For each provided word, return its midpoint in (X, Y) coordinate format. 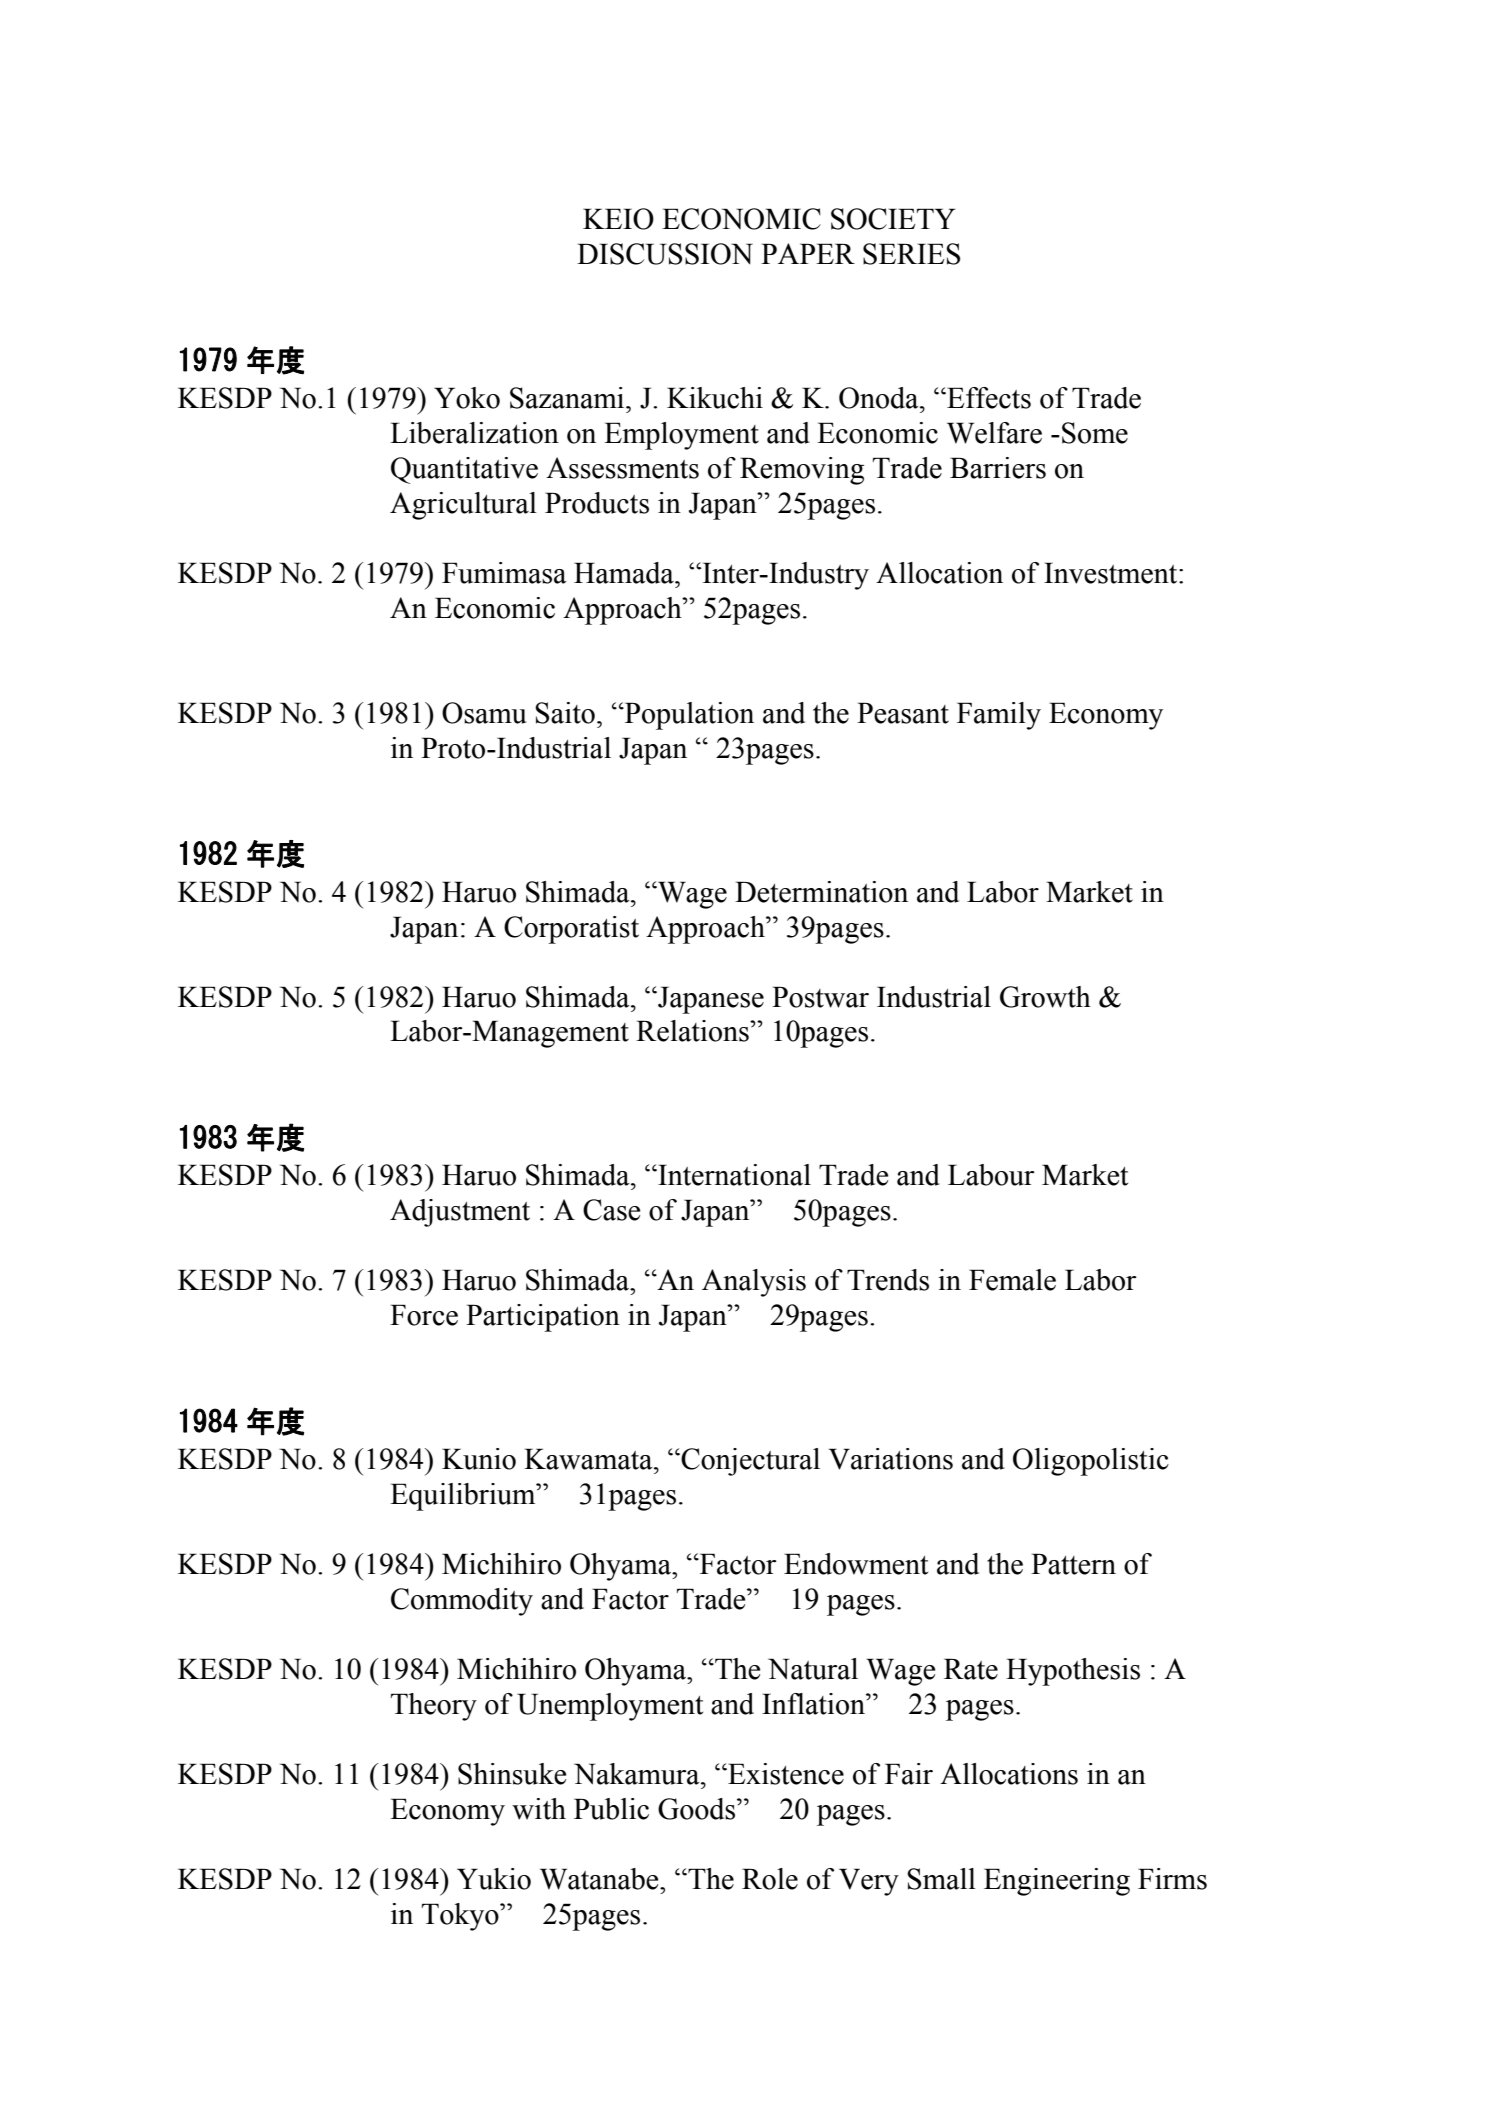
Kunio (479, 1459)
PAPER (808, 253)
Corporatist (571, 930)
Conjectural (749, 1462)
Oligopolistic (1091, 1462)
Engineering (1057, 1882)
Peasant (903, 713)
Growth (1045, 997)
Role (770, 1879)
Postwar (820, 997)
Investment (1112, 573)
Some (1095, 433)
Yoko (467, 398)
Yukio (494, 1879)
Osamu (484, 713)
